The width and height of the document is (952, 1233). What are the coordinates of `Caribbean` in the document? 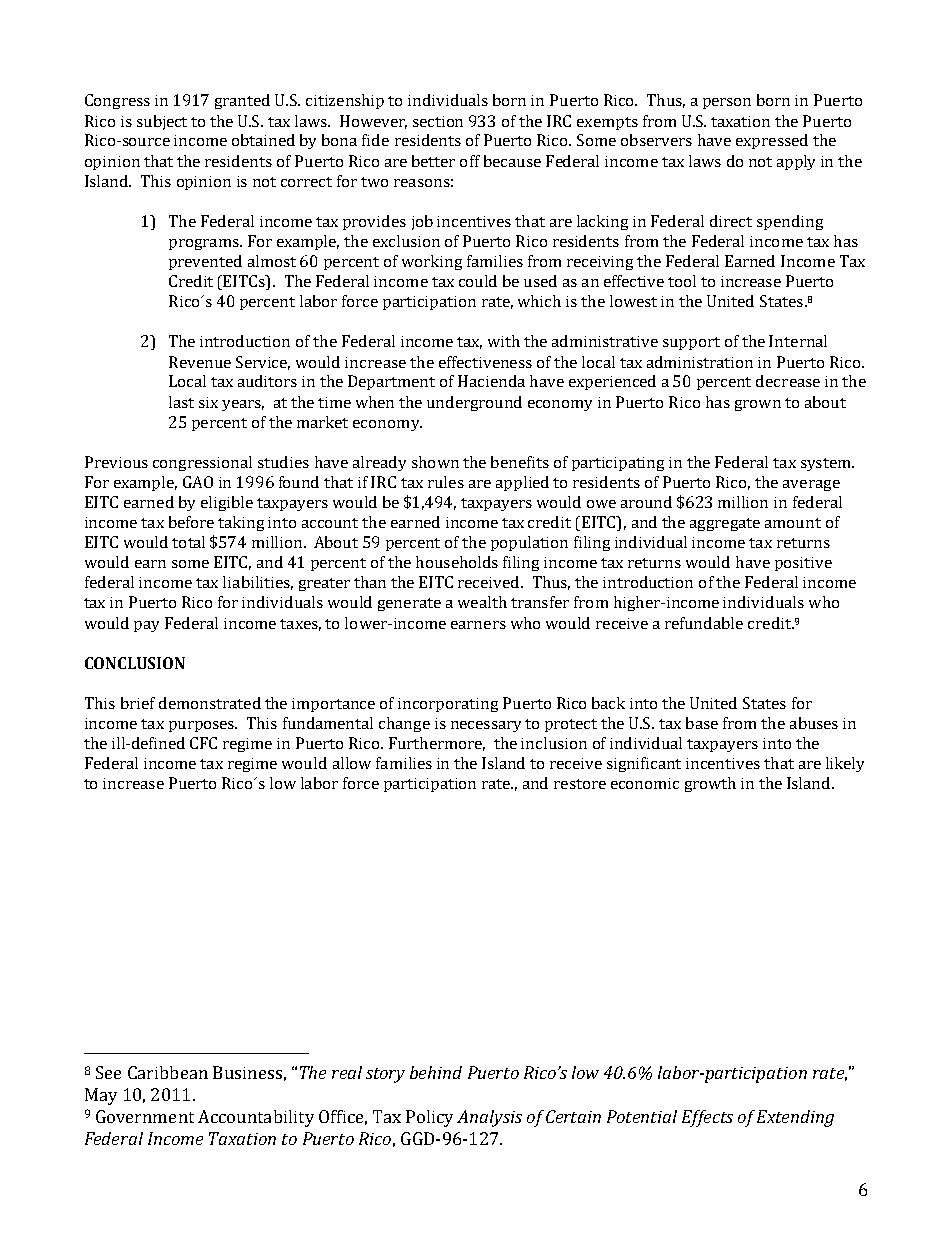 It's located at (168, 1072).
